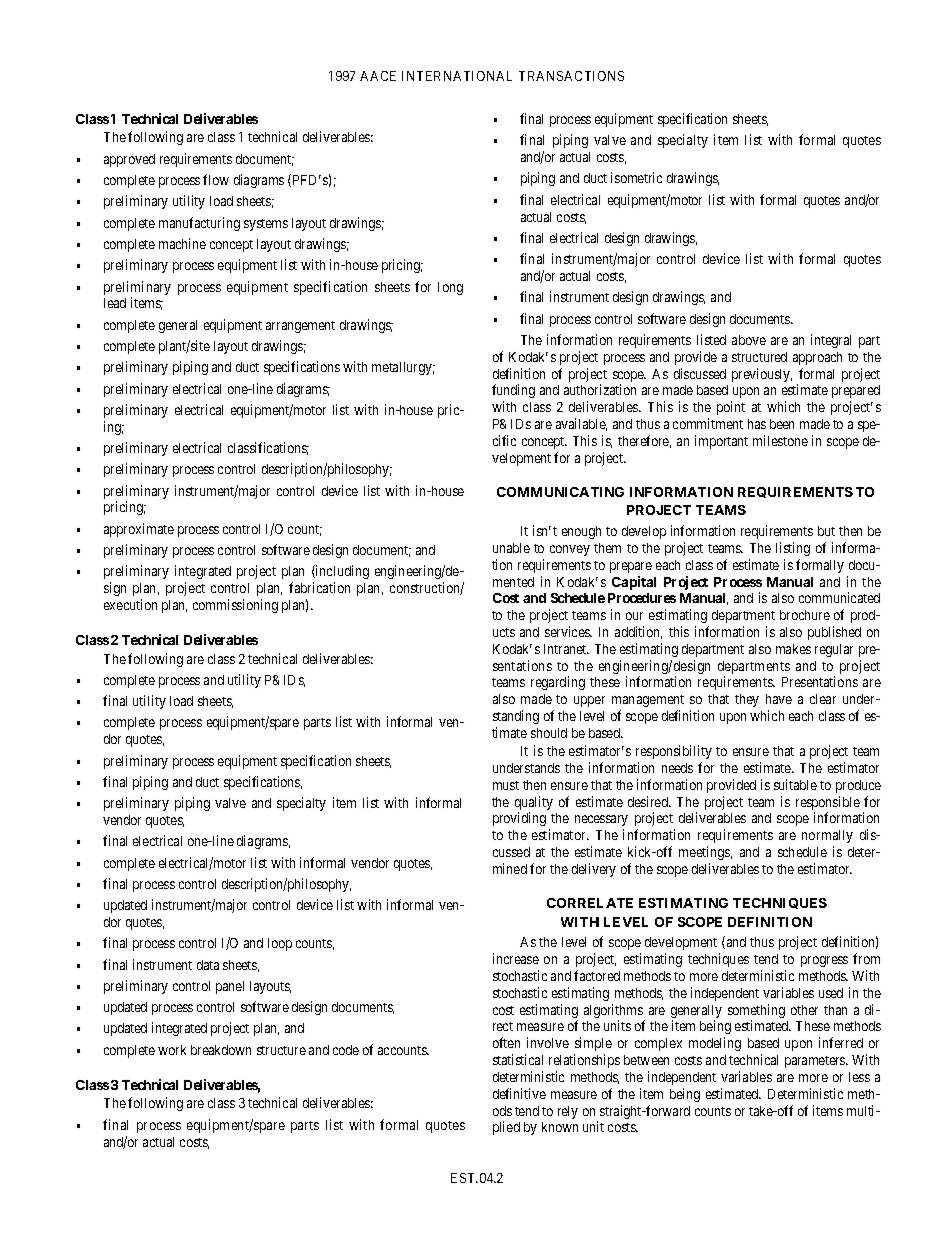 This document has height=1233, width=952. Describe the element at coordinates (235, 606) in the document. I see `commissioning` at that location.
